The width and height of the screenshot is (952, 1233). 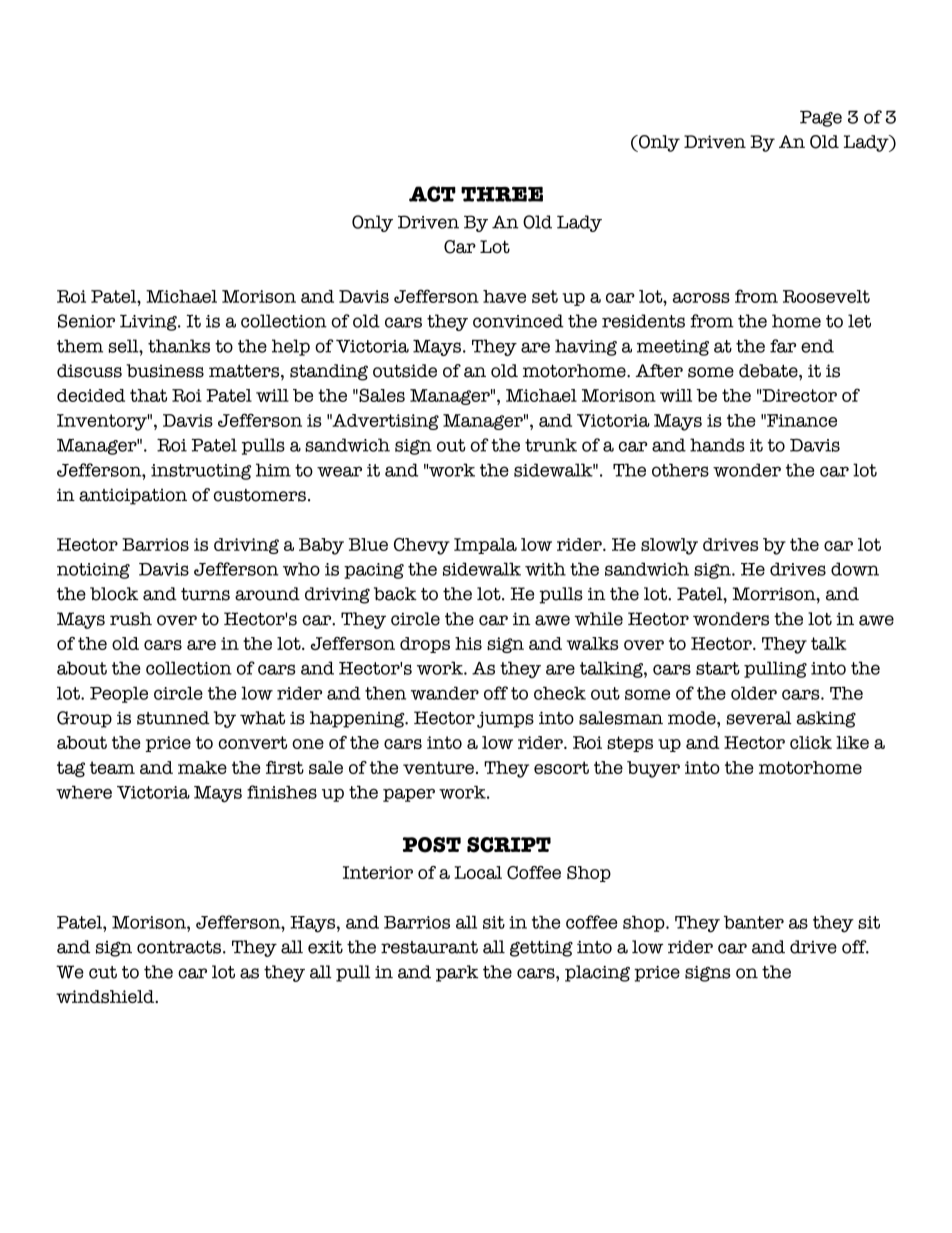 I want to click on down, so click(x=855, y=569).
